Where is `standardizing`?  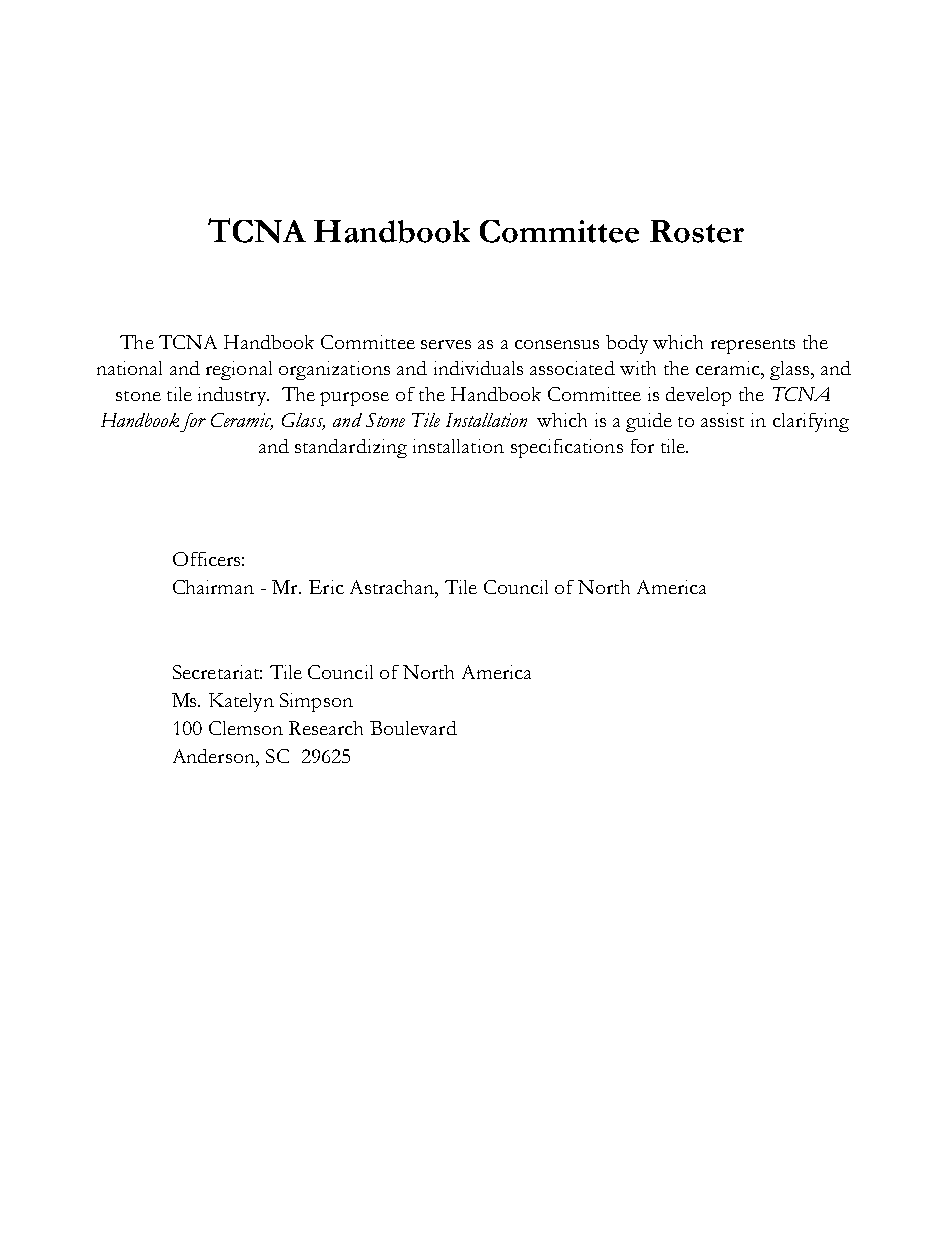
standardizing is located at coordinates (351, 448).
